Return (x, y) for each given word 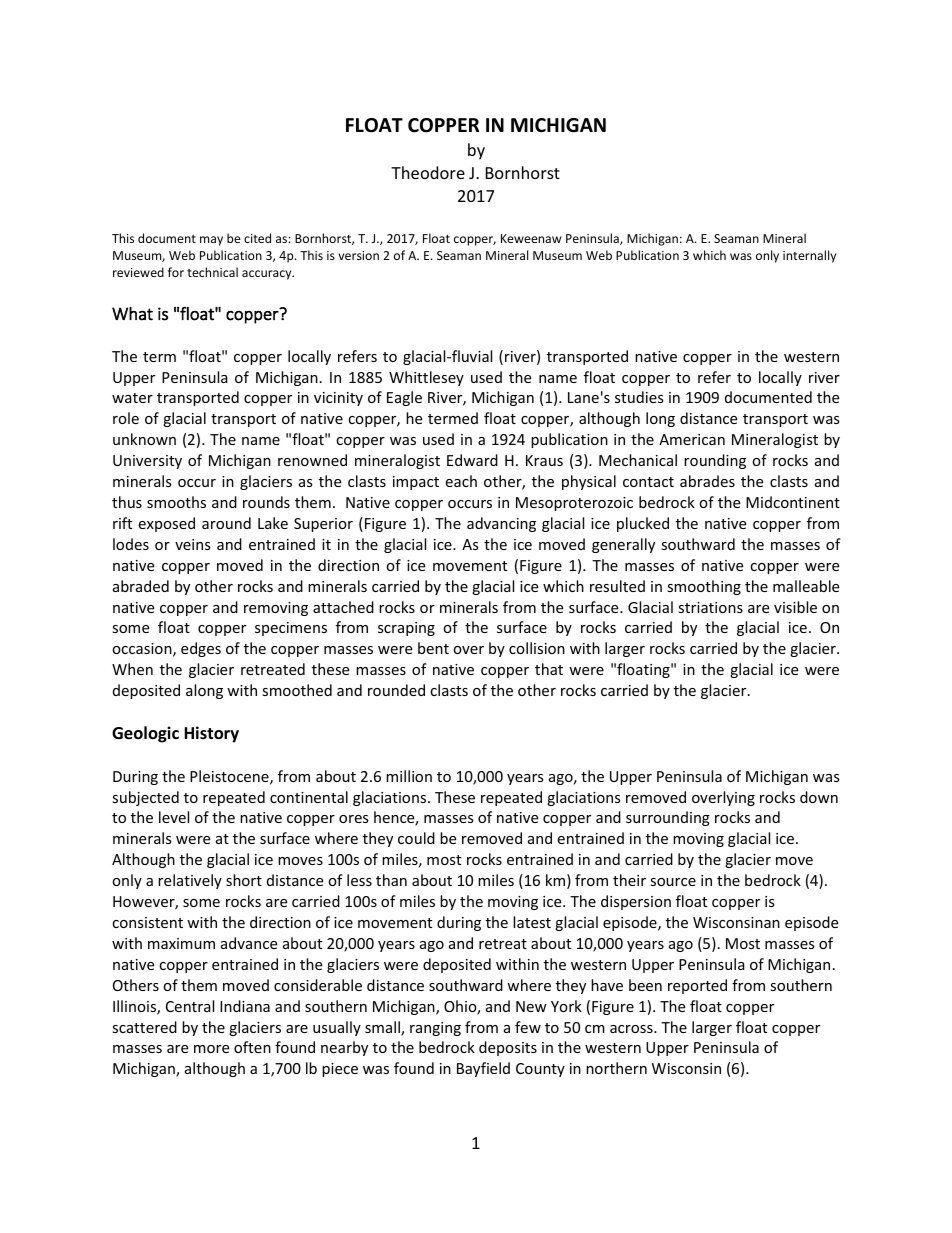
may (211, 241)
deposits (508, 1048)
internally (809, 256)
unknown (144, 439)
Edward (472, 460)
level (174, 817)
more (211, 1049)
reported (697, 986)
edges (201, 649)
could (416, 838)
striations (710, 607)
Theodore (428, 172)
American (692, 439)
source (673, 882)
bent (433, 648)
